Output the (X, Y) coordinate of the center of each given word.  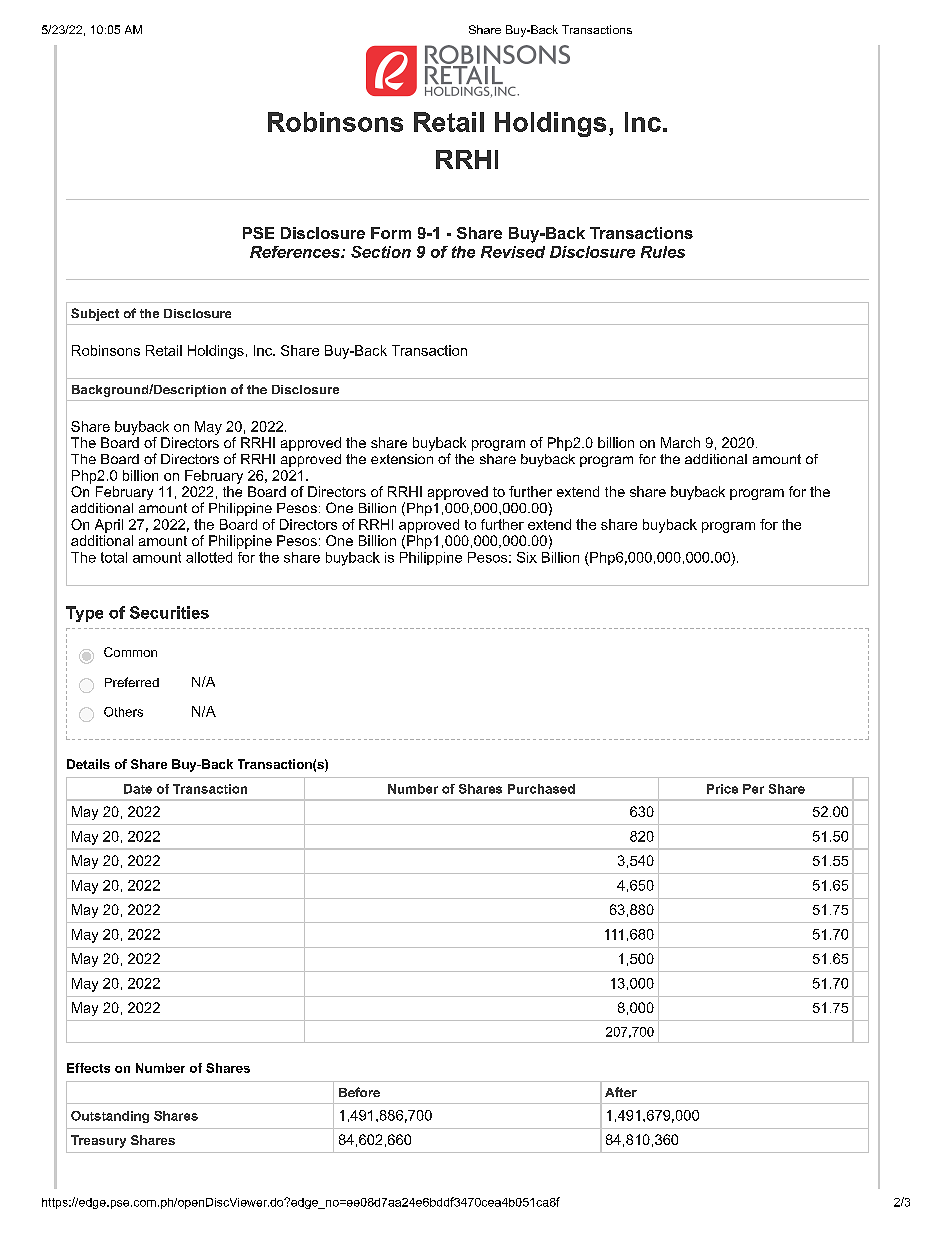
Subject (95, 314)
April (109, 526)
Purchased (541, 789)
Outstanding (110, 1117)
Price (722, 789)
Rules (663, 252)
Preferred (132, 682)
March (680, 442)
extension (402, 459)
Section (381, 252)
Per (753, 789)
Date (138, 789)
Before (359, 1092)
